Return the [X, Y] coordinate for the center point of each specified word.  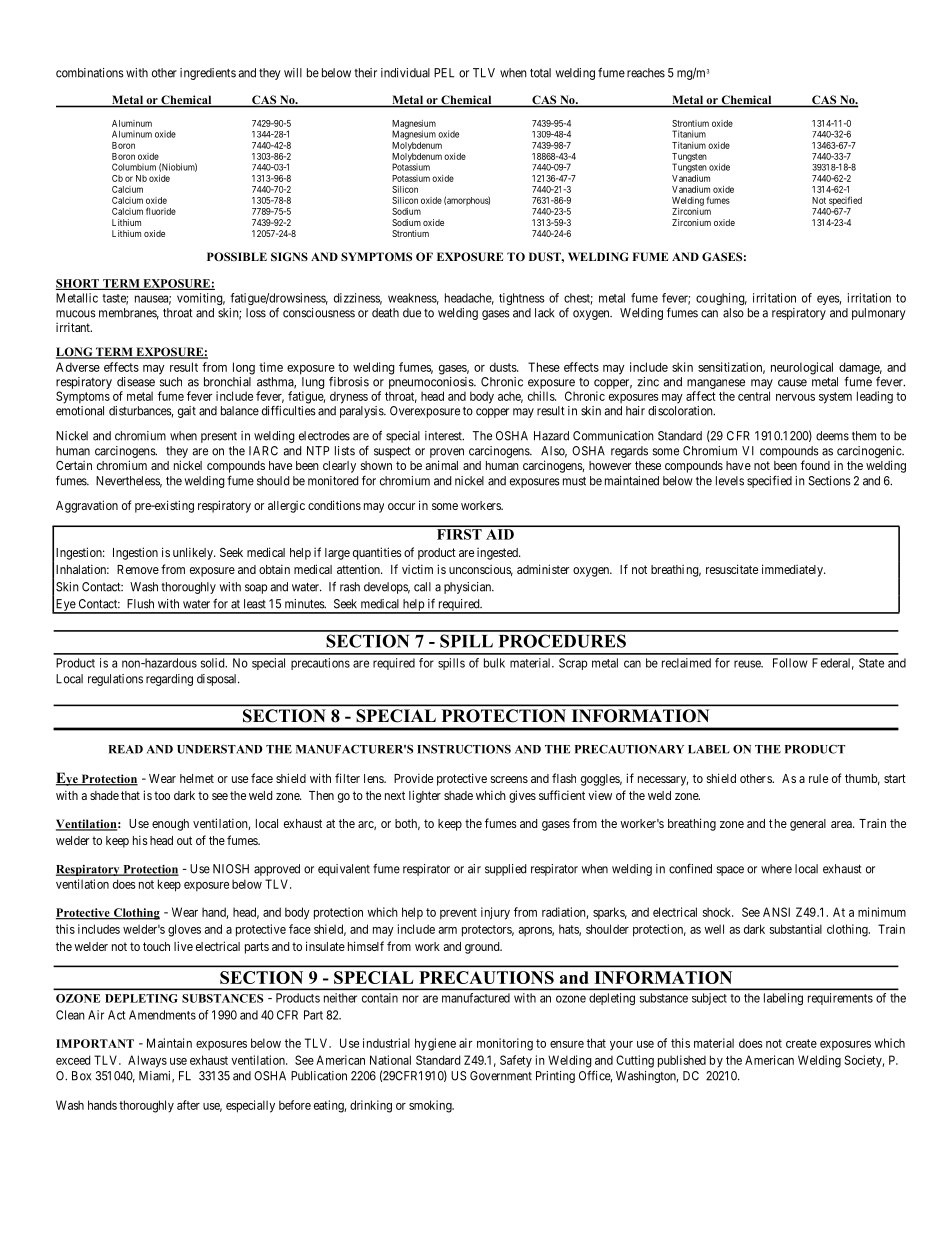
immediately [793, 570]
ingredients [208, 74]
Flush [140, 604]
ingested [498, 554]
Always [147, 1061]
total [540, 73]
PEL [444, 73]
